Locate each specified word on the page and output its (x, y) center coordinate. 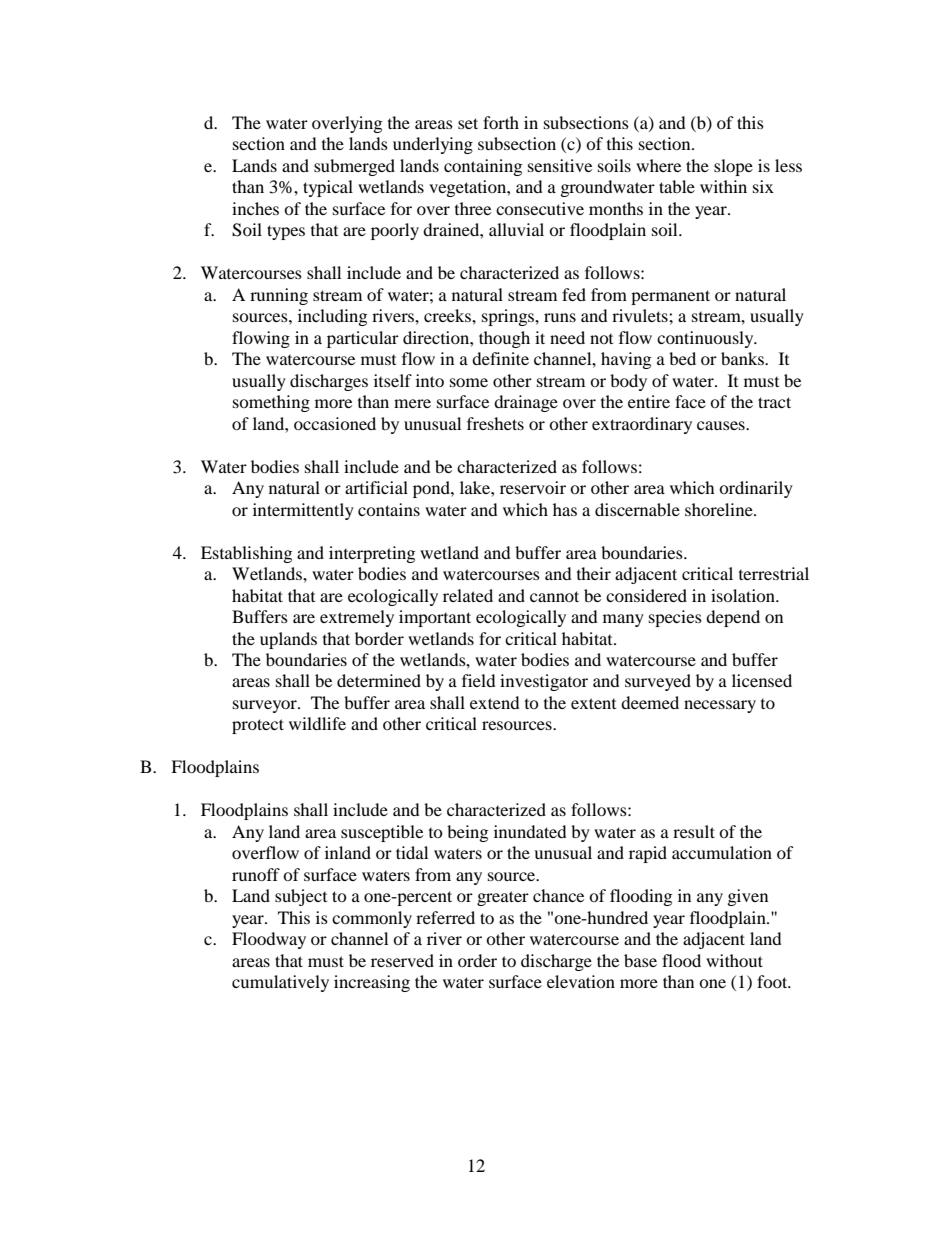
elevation (581, 981)
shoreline (720, 509)
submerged (354, 167)
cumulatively (280, 983)
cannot (554, 596)
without (734, 960)
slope (733, 167)
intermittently (303, 511)
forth (501, 122)
